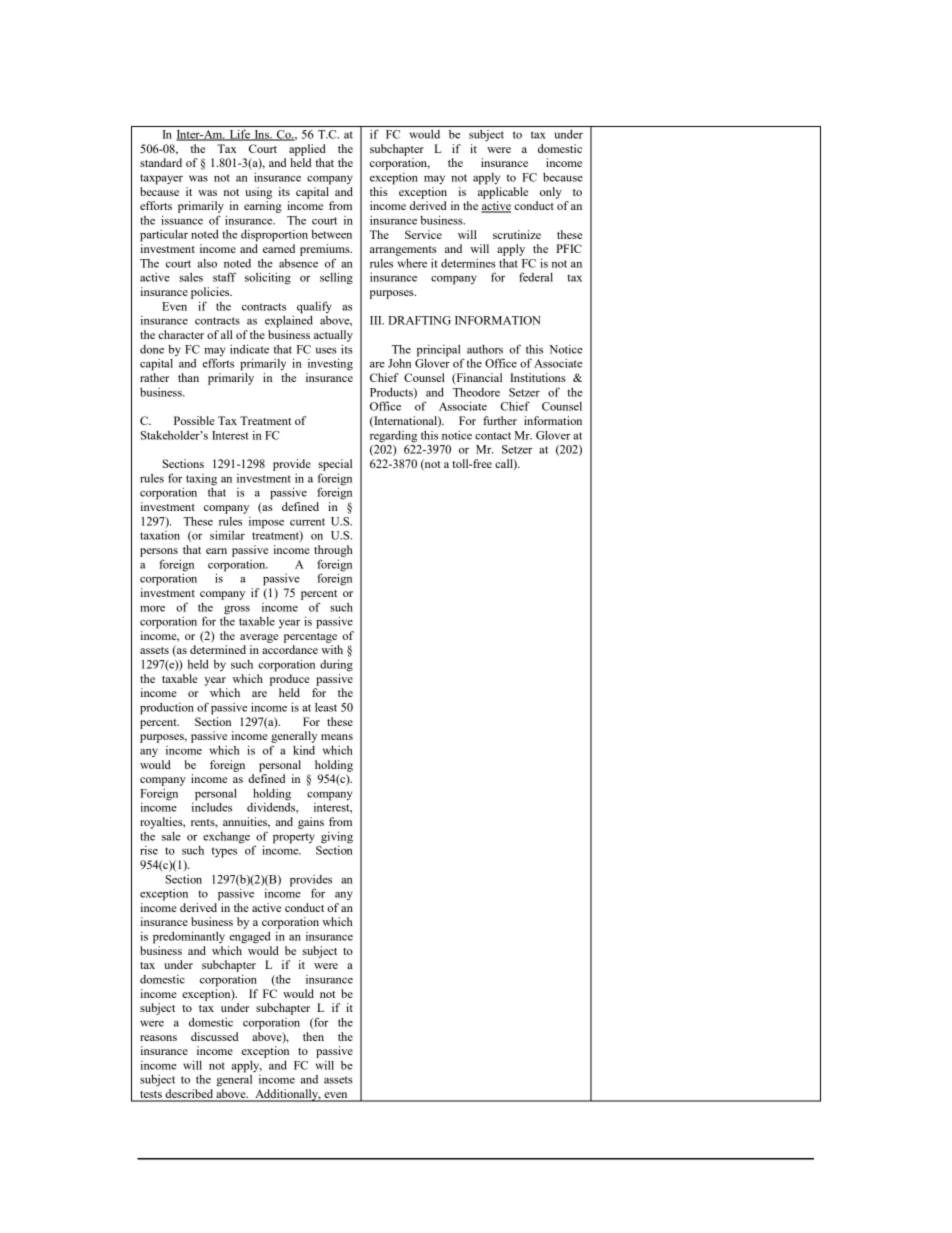  What do you see at coordinates (161, 162) in the page?
I see `standard` at bounding box center [161, 162].
